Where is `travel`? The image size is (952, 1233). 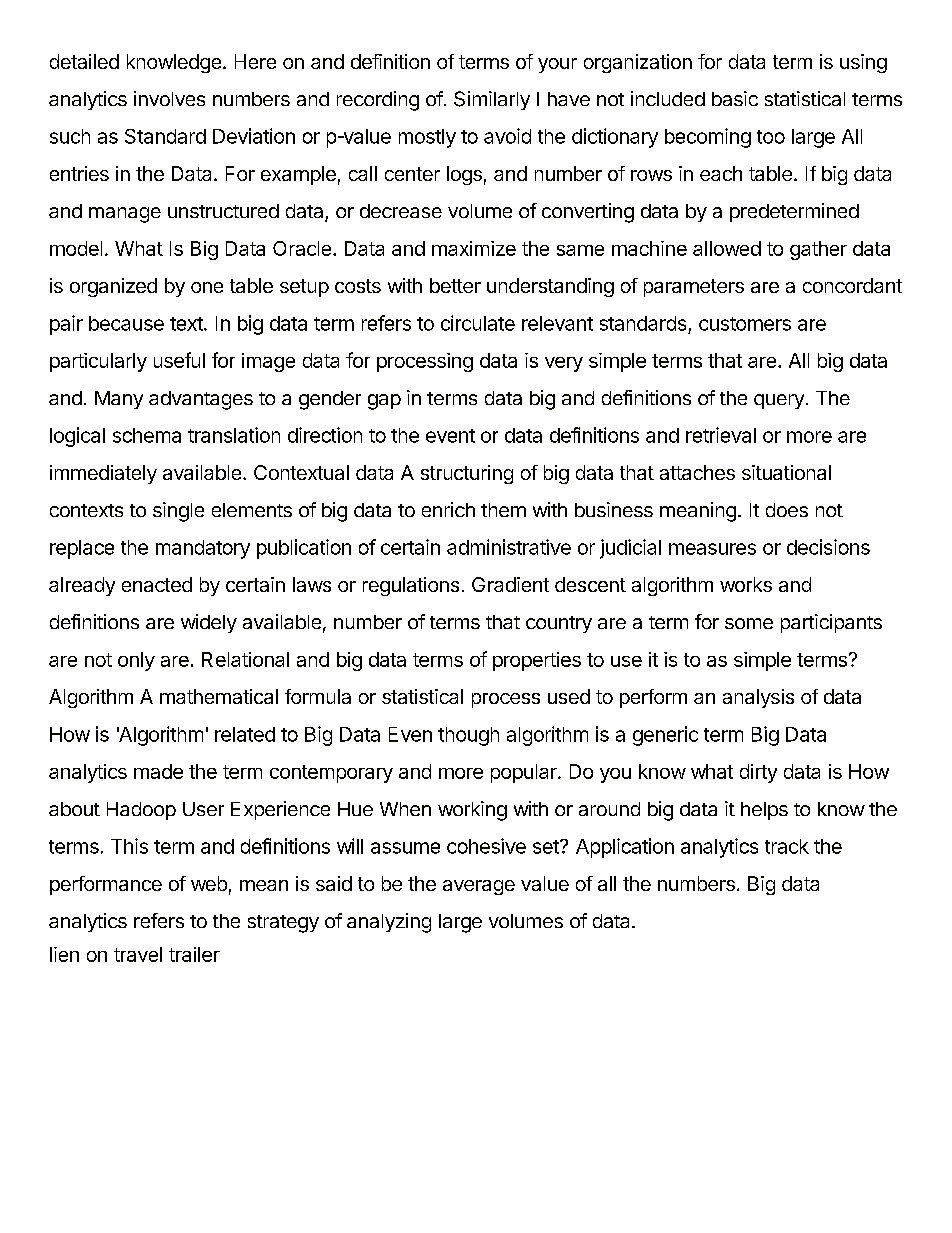
travel is located at coordinates (138, 954).
